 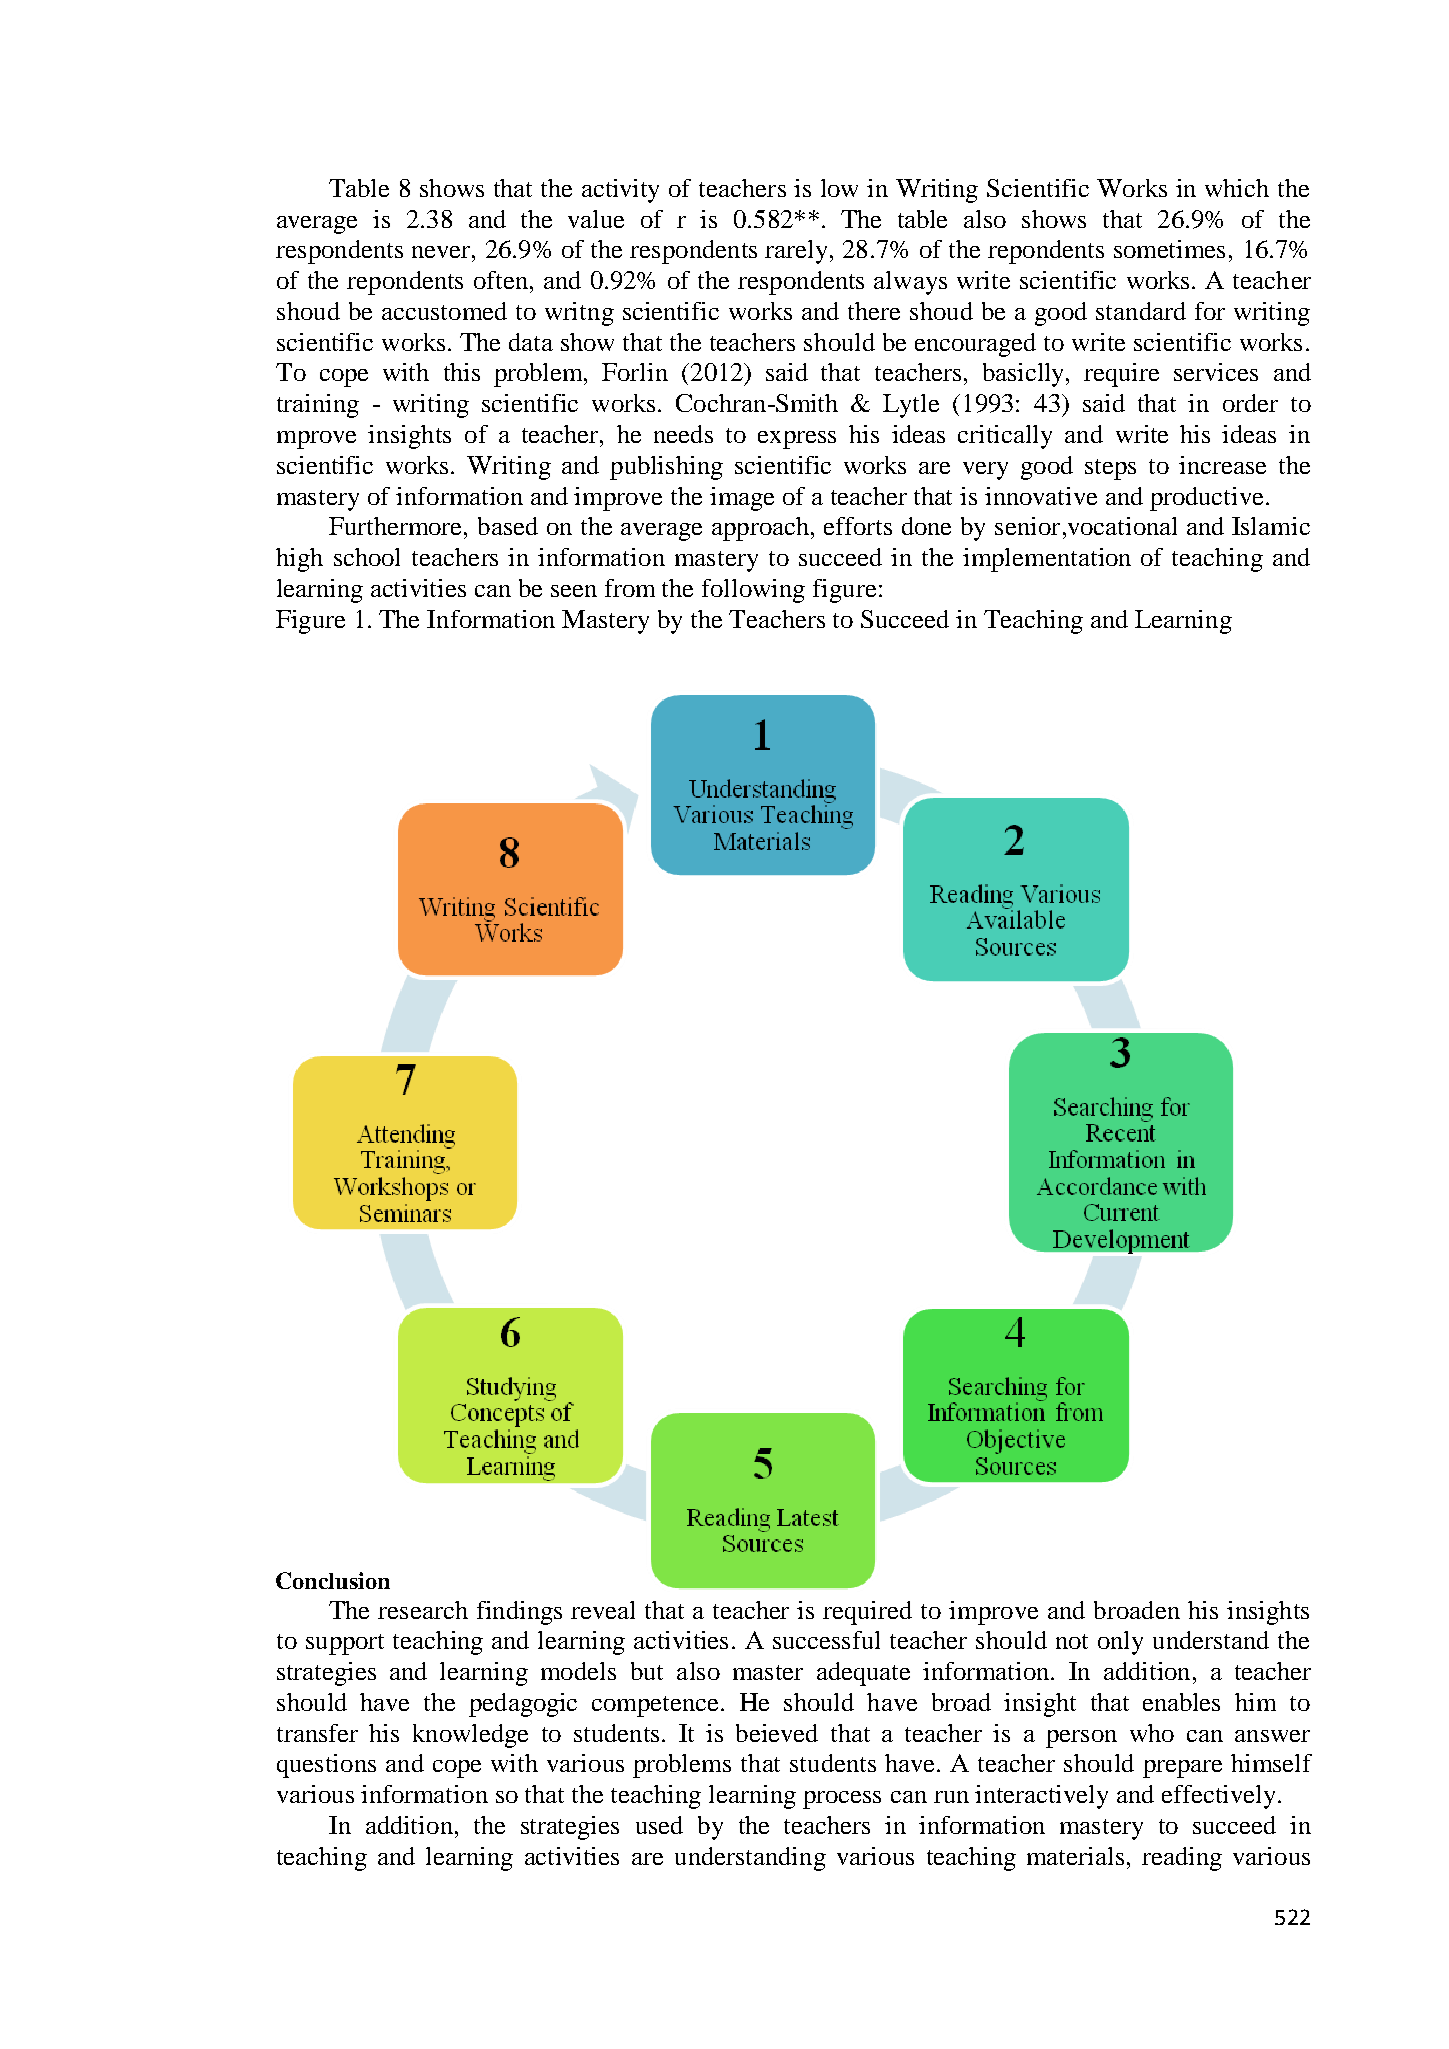 I want to click on rarely, so click(x=796, y=252).
